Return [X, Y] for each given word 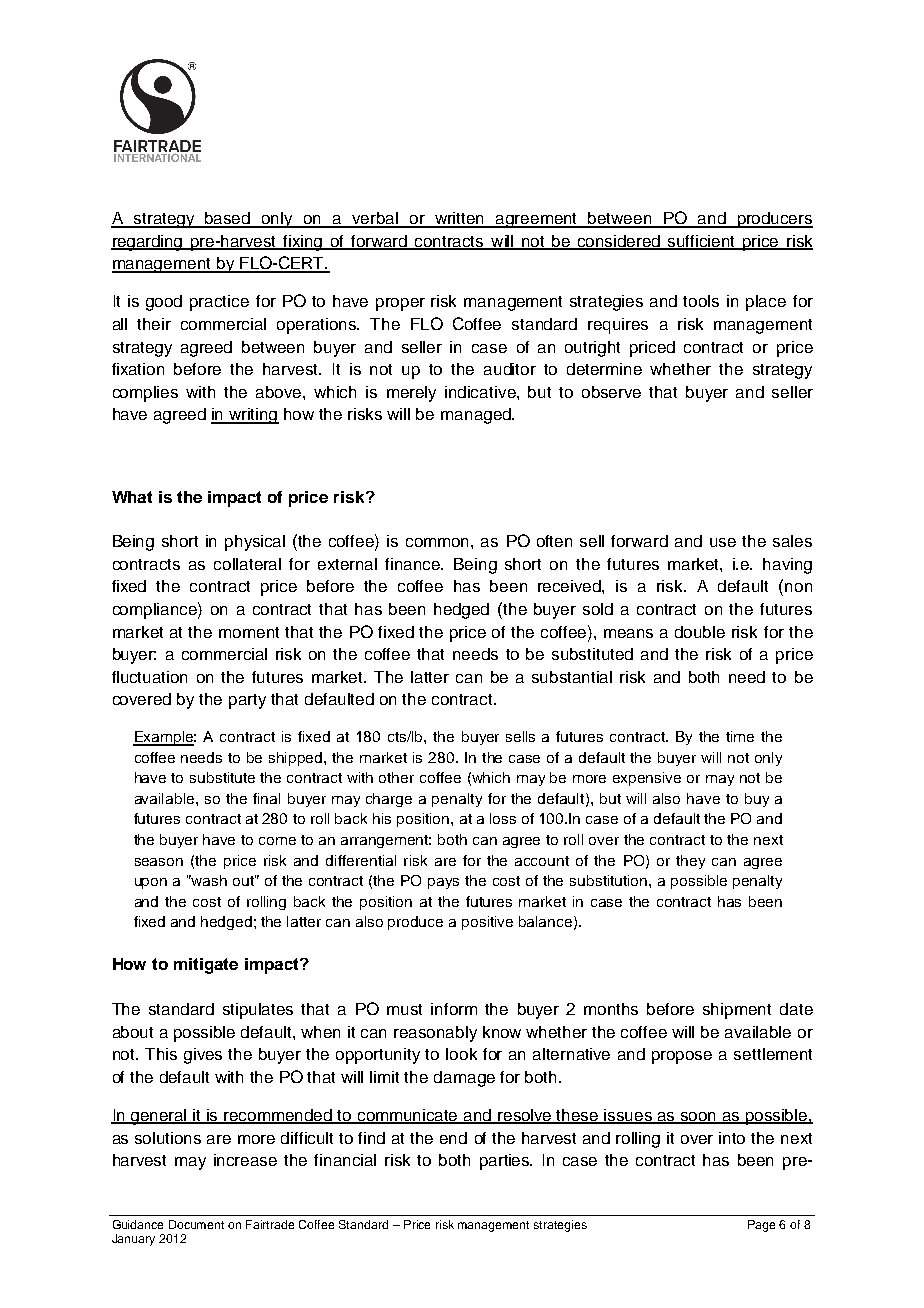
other [396, 777]
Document [196, 1224]
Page [761, 1226]
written [460, 219]
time [740, 736]
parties [506, 1162]
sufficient [702, 242]
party [247, 701]
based [228, 219]
